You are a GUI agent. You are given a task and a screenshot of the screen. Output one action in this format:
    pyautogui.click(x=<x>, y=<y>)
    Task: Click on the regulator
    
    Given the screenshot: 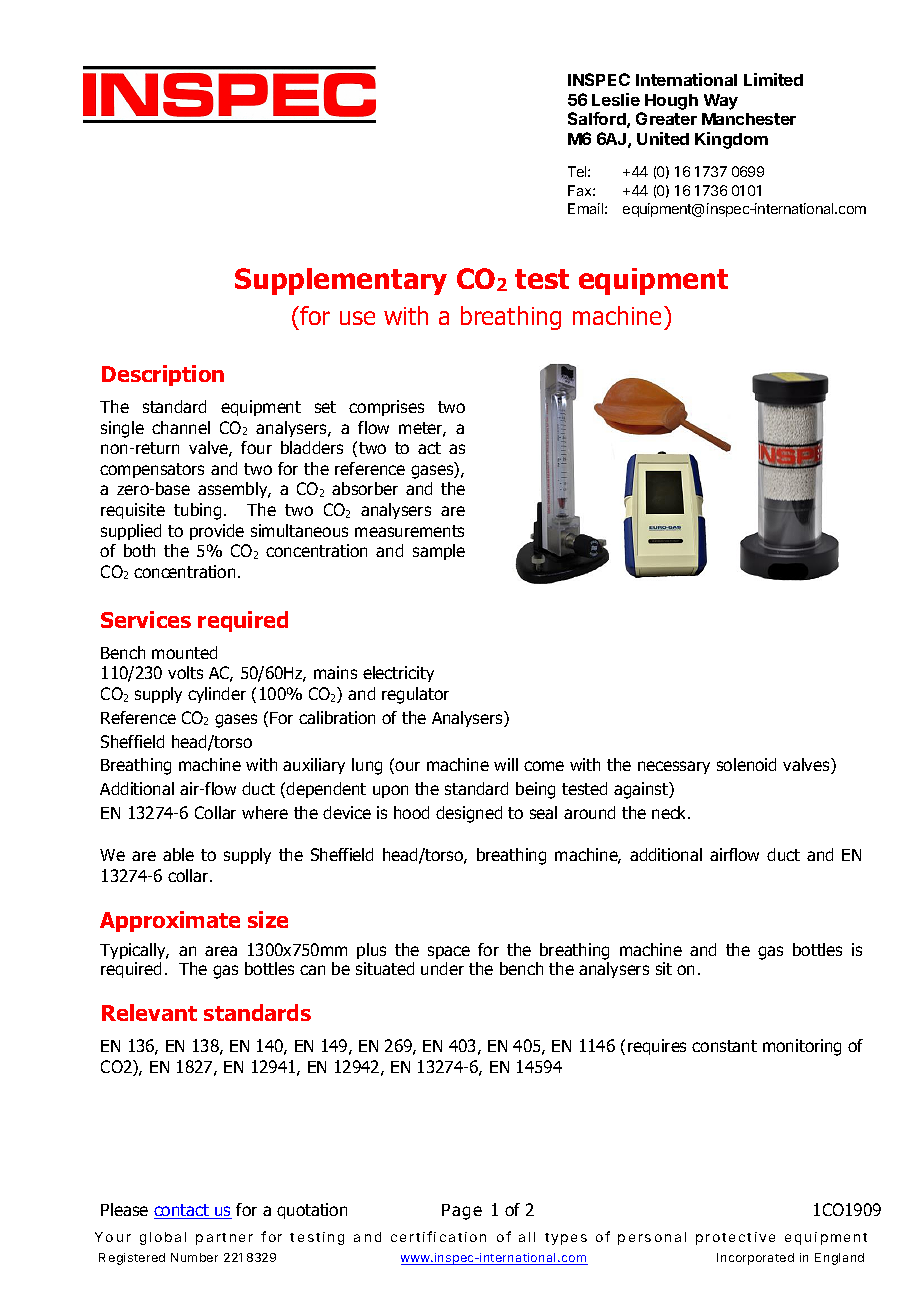 What is the action you would take?
    pyautogui.click(x=415, y=695)
